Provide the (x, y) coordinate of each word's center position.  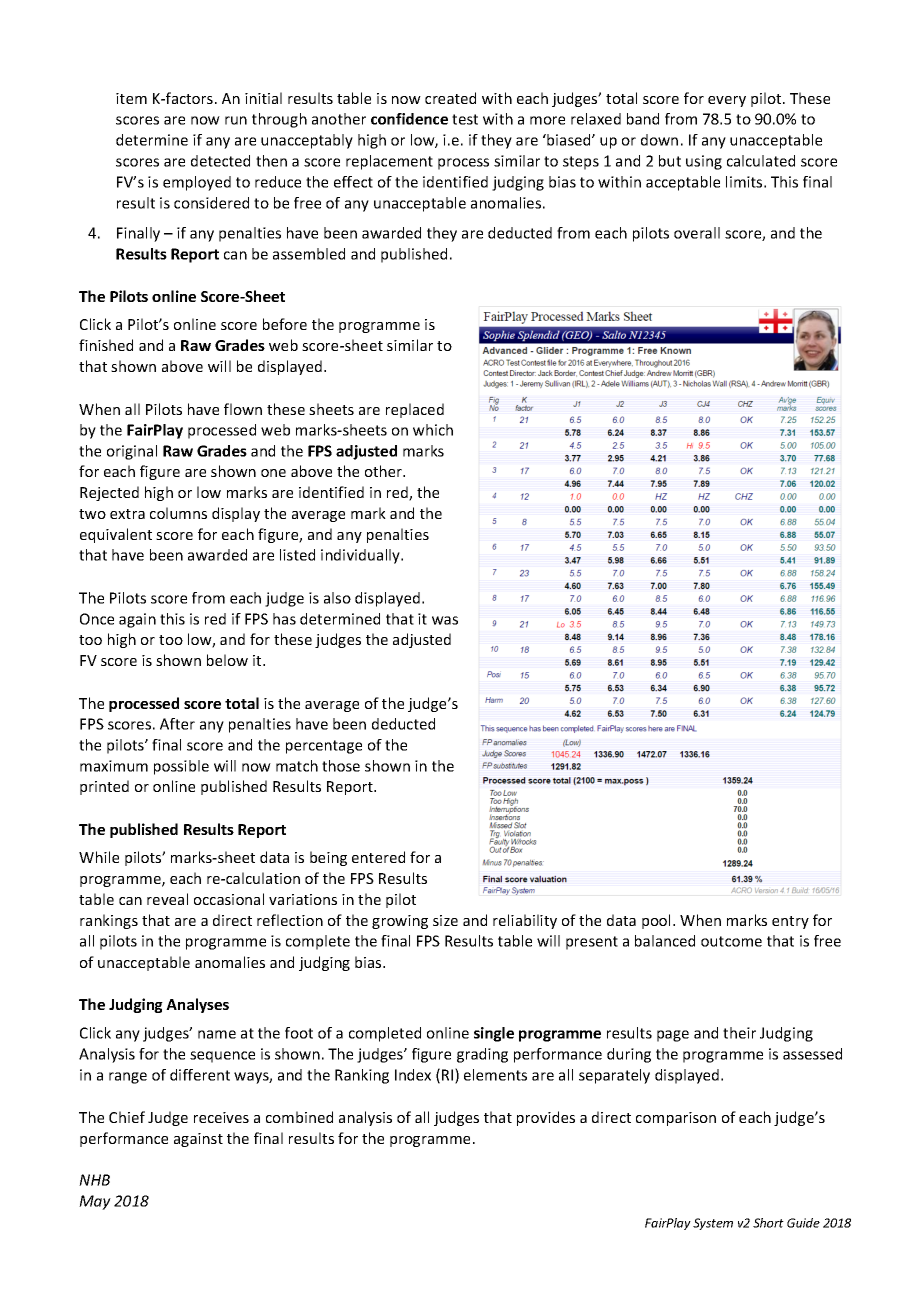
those (341, 766)
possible (181, 767)
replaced (415, 410)
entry (790, 922)
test (465, 119)
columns (178, 513)
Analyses (197, 1005)
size (445, 920)
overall (697, 233)
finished (106, 345)
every (727, 101)
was (445, 620)
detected (220, 161)
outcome (731, 941)
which (433, 430)
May (95, 1202)
